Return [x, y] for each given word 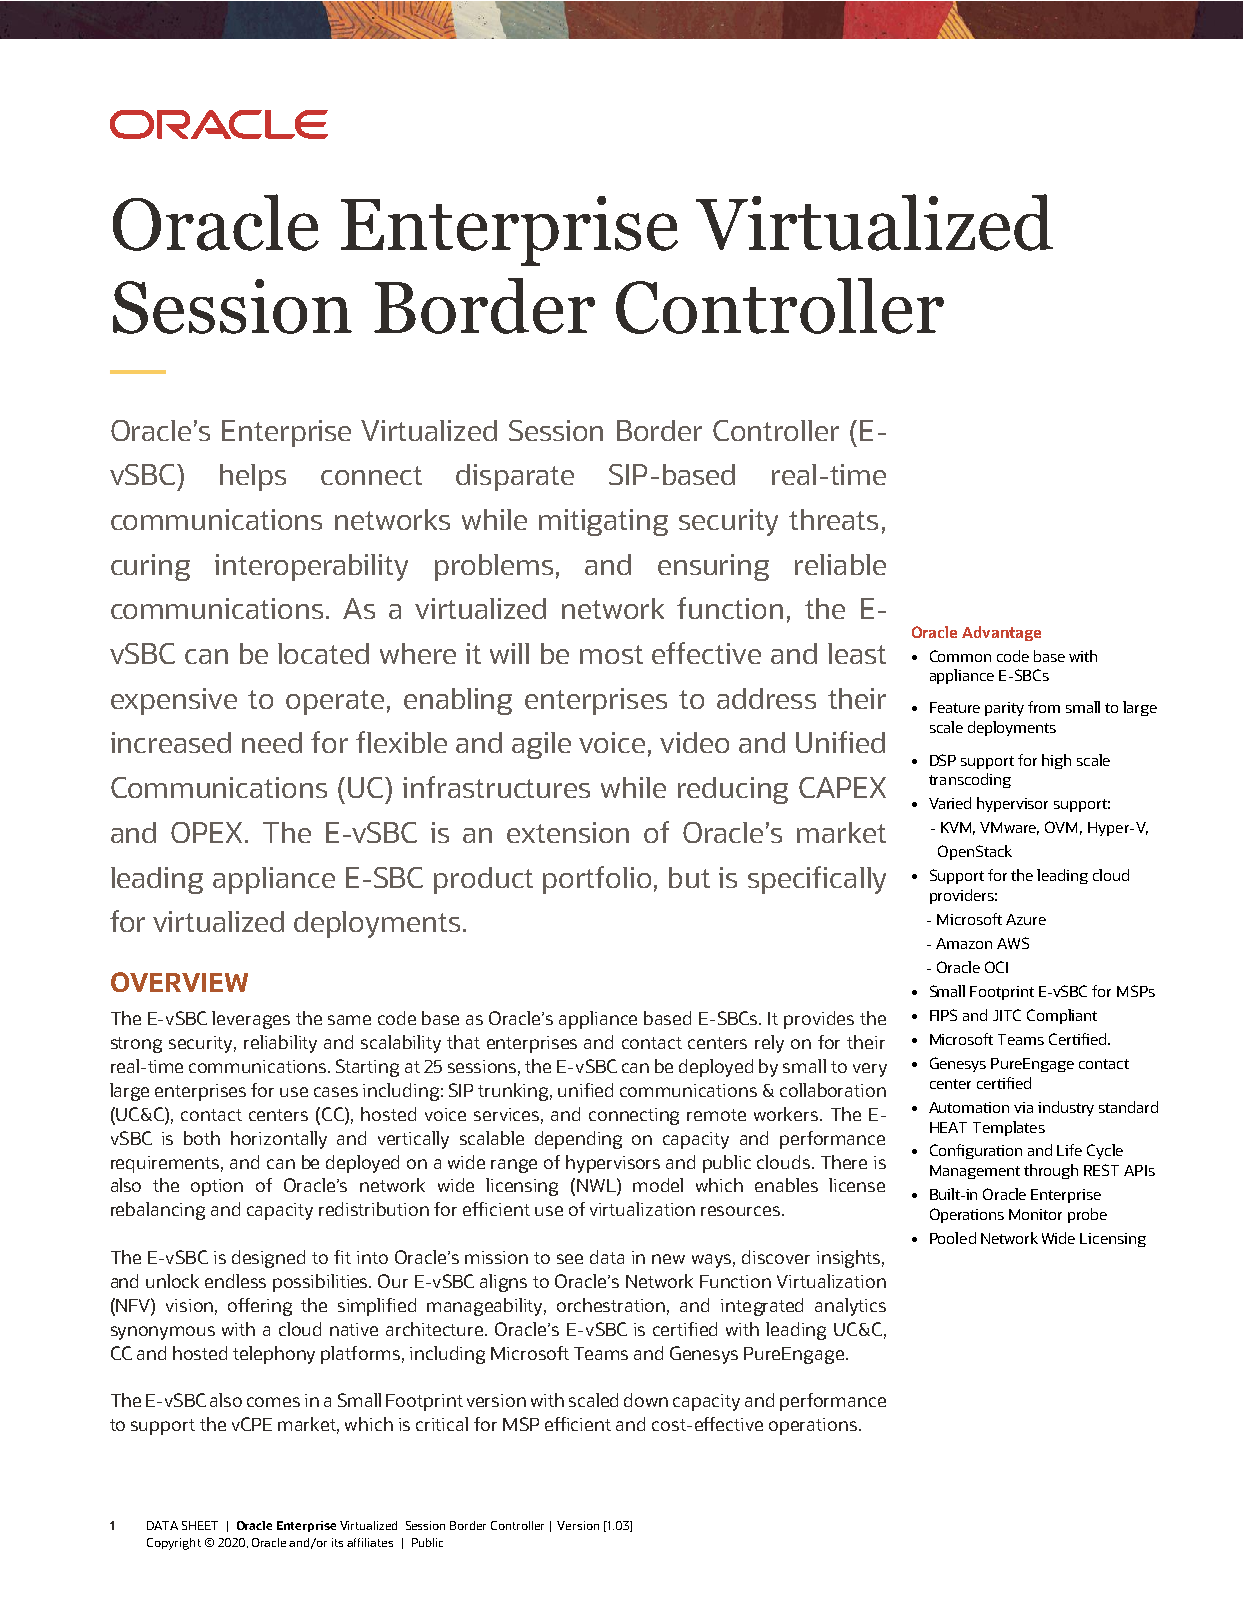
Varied [950, 803]
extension [568, 832]
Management [975, 1172]
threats [833, 519]
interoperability [311, 567]
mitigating [603, 522]
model [658, 1185]
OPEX [208, 832]
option [217, 1187]
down [646, 1400]
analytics [850, 1307]
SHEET [200, 1525]
